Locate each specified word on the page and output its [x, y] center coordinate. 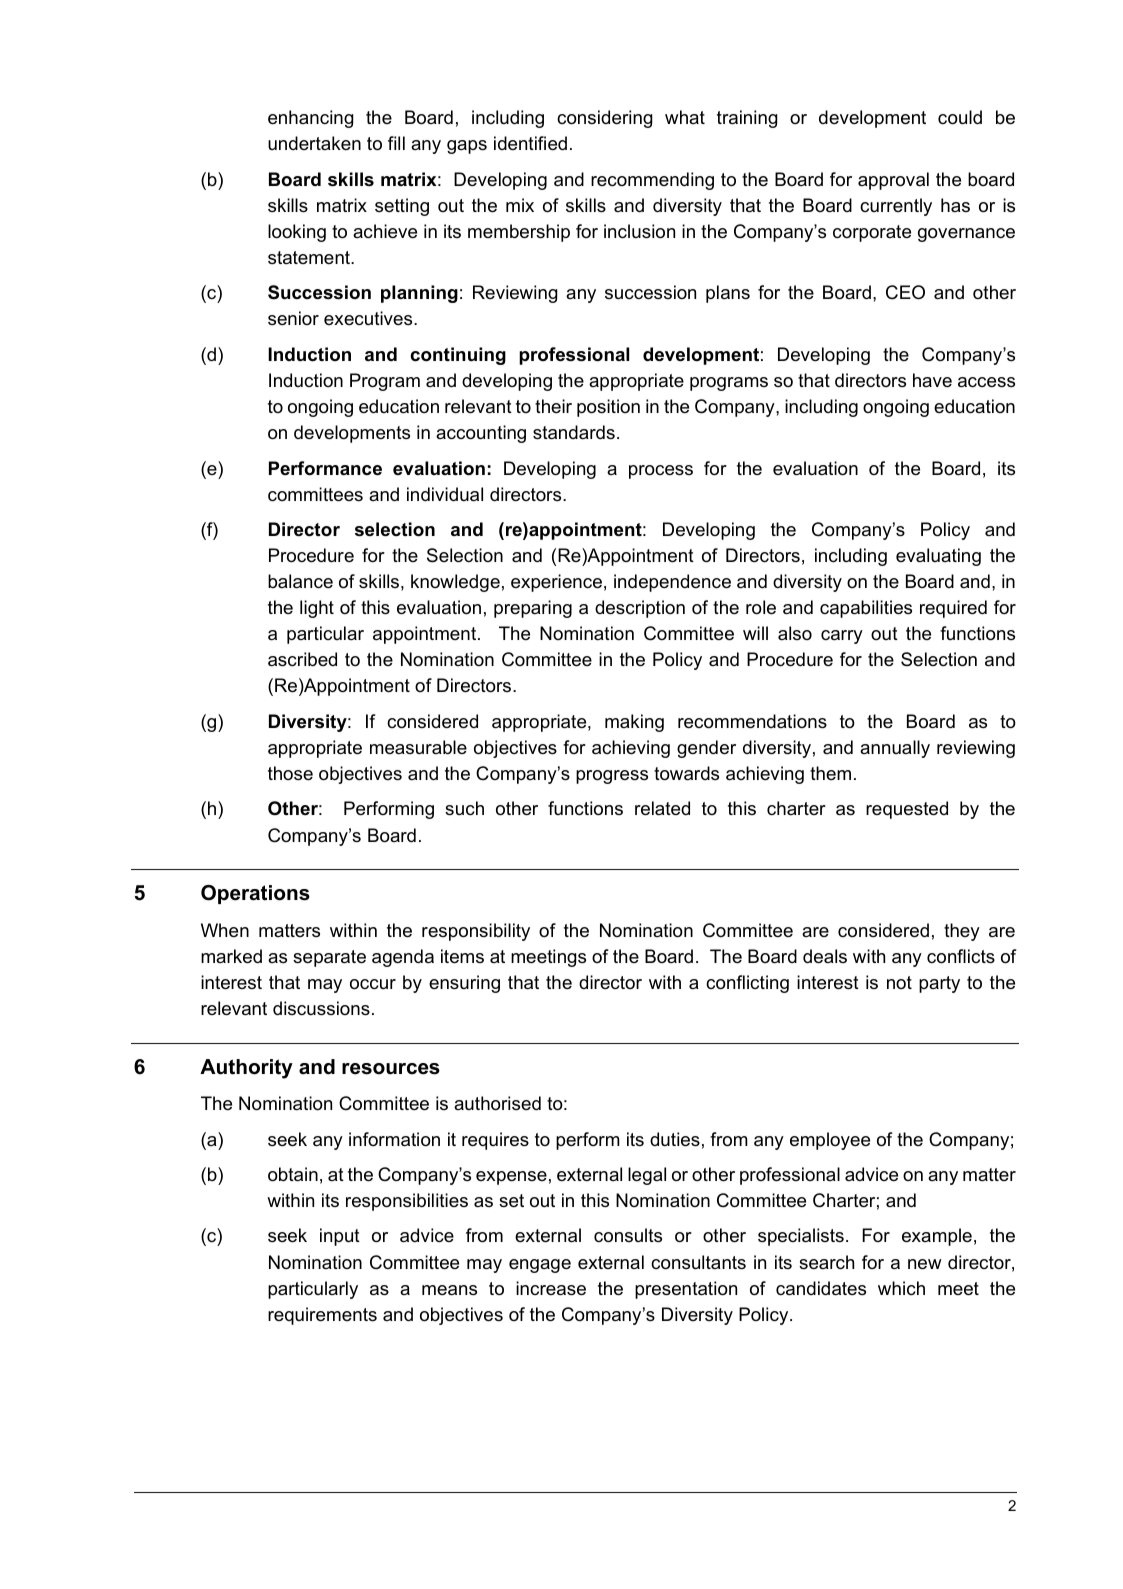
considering [604, 119]
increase [551, 1288]
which [901, 1288]
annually [895, 749]
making [634, 723]
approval [893, 181]
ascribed [302, 659]
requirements [322, 1316]
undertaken [314, 143]
